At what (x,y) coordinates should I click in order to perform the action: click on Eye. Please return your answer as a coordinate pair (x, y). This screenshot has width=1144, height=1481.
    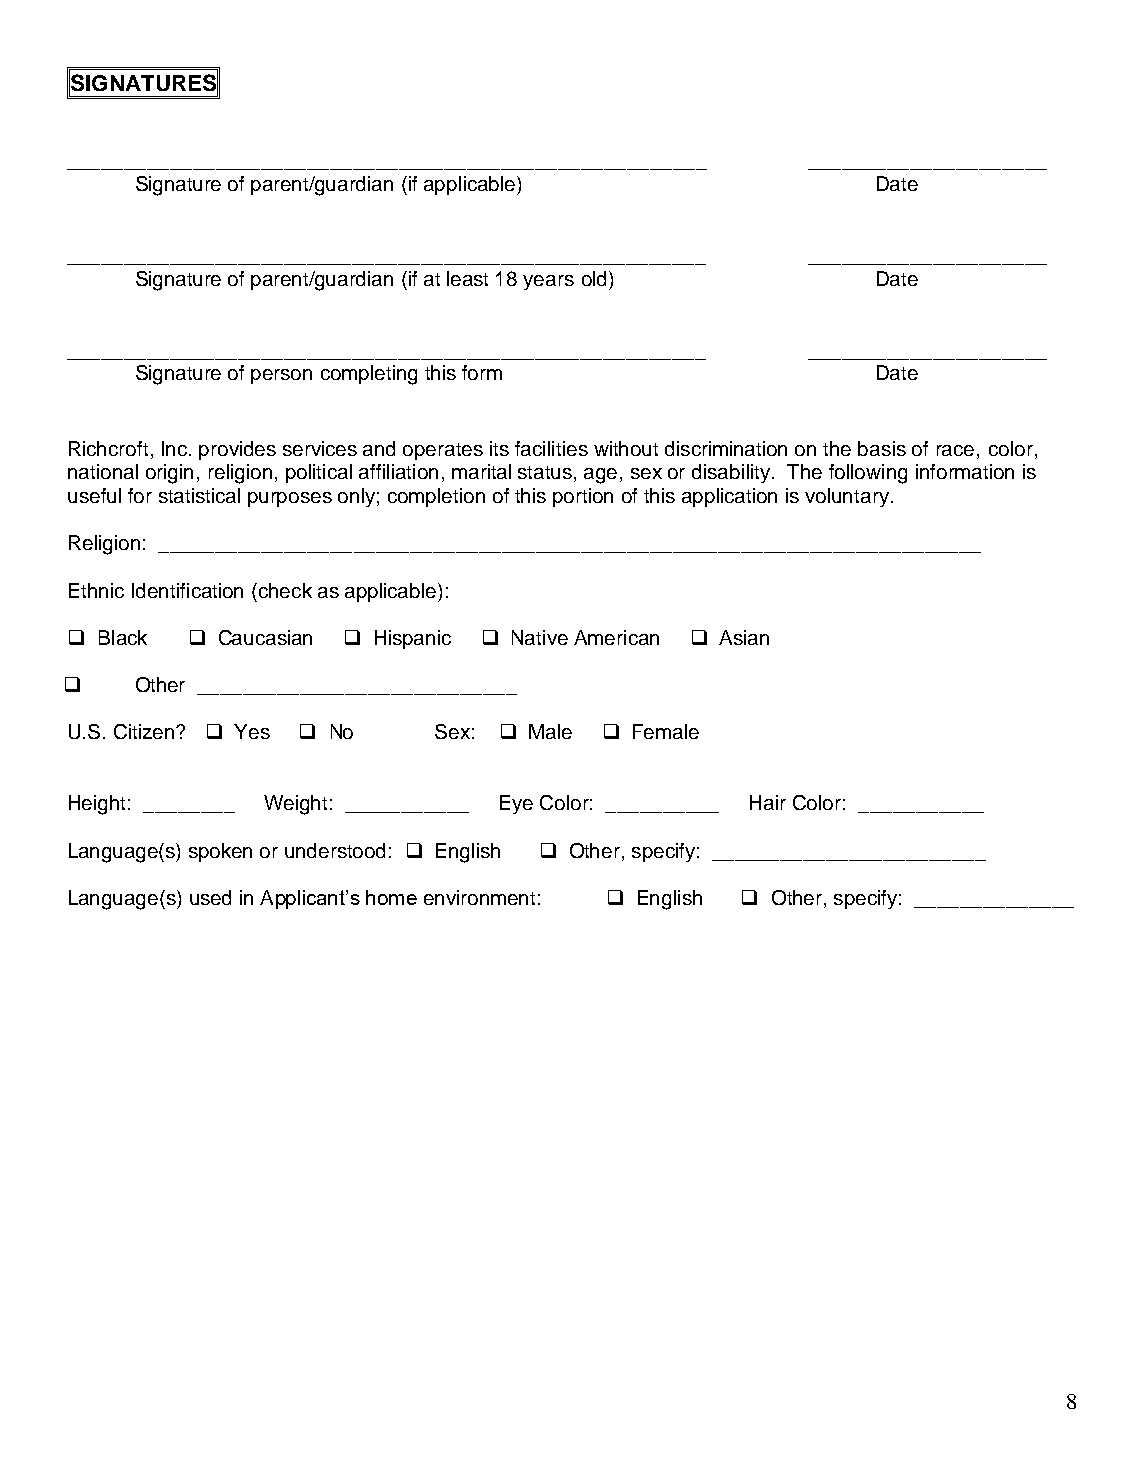
    Looking at the image, I should click on (516, 804).
